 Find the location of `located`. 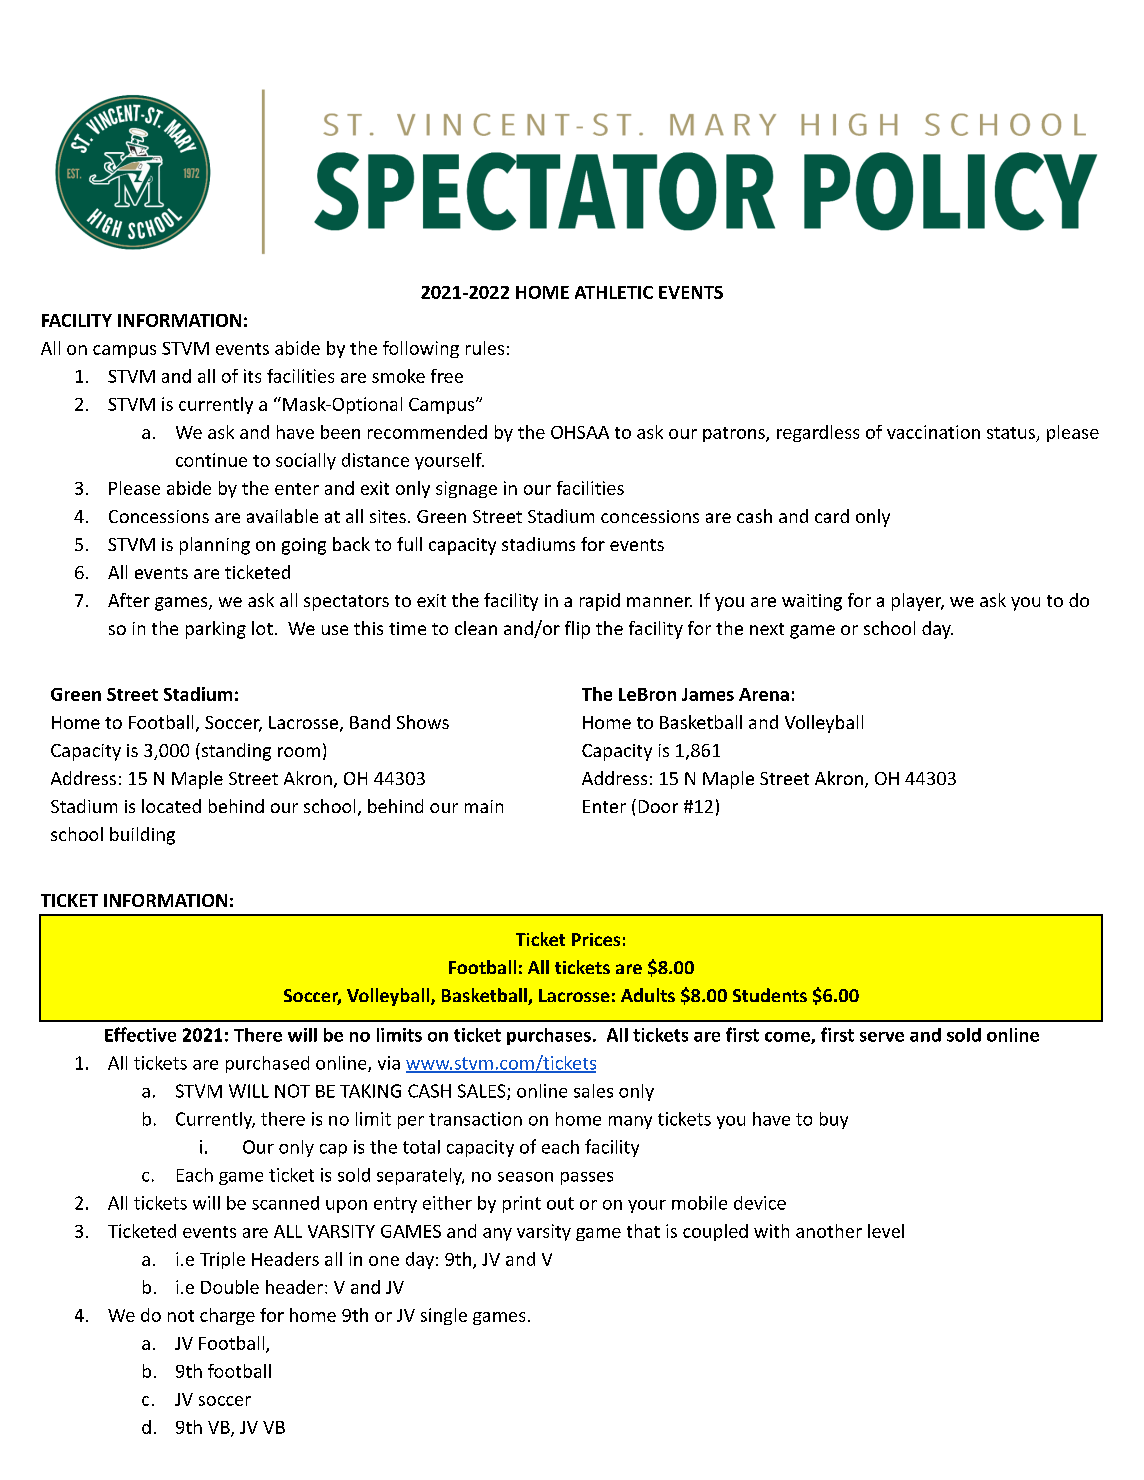

located is located at coordinates (171, 806).
